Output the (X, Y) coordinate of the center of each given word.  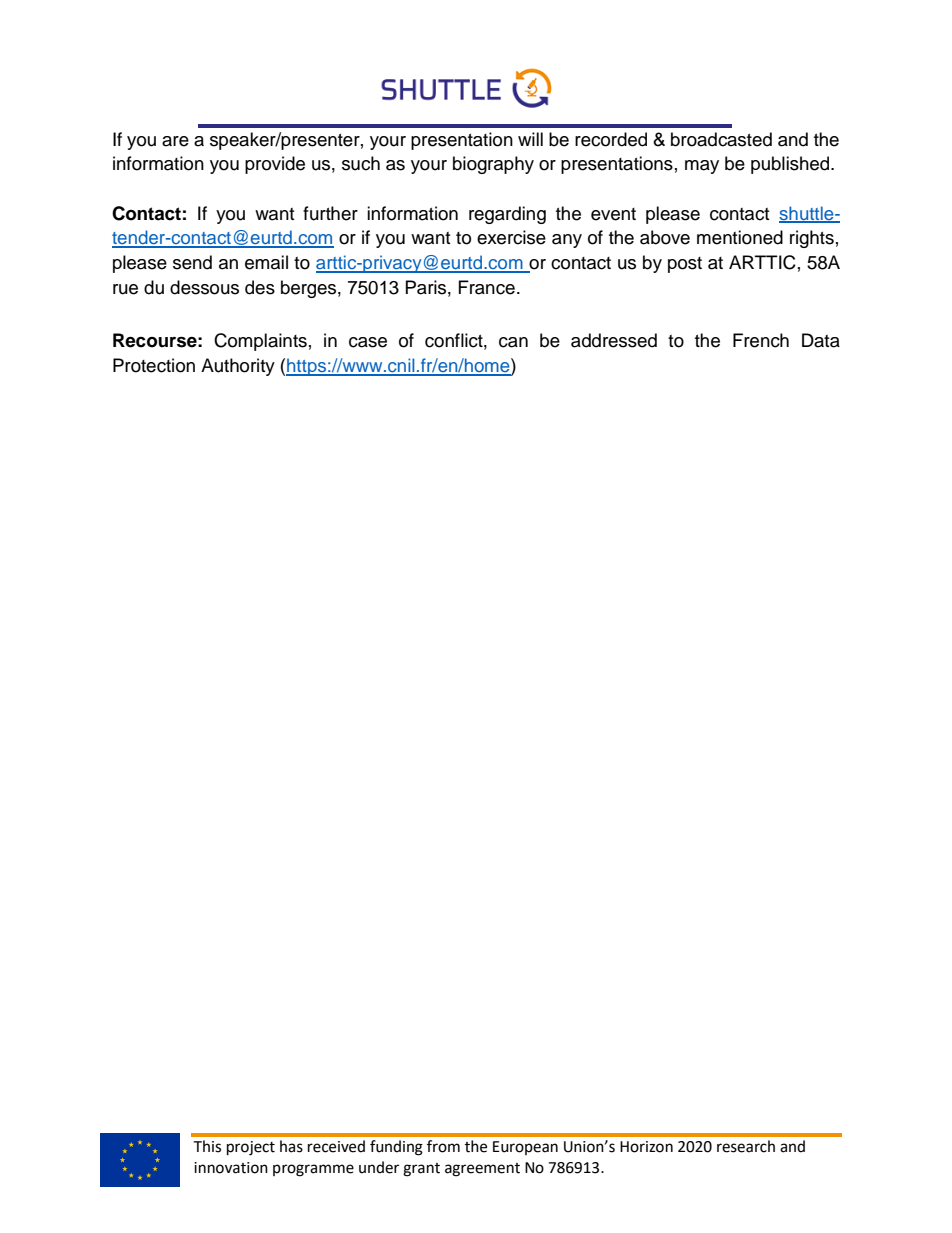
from (443, 1146)
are (175, 141)
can (513, 342)
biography (493, 165)
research (746, 1146)
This (207, 1146)
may (702, 167)
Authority (238, 367)
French (761, 340)
